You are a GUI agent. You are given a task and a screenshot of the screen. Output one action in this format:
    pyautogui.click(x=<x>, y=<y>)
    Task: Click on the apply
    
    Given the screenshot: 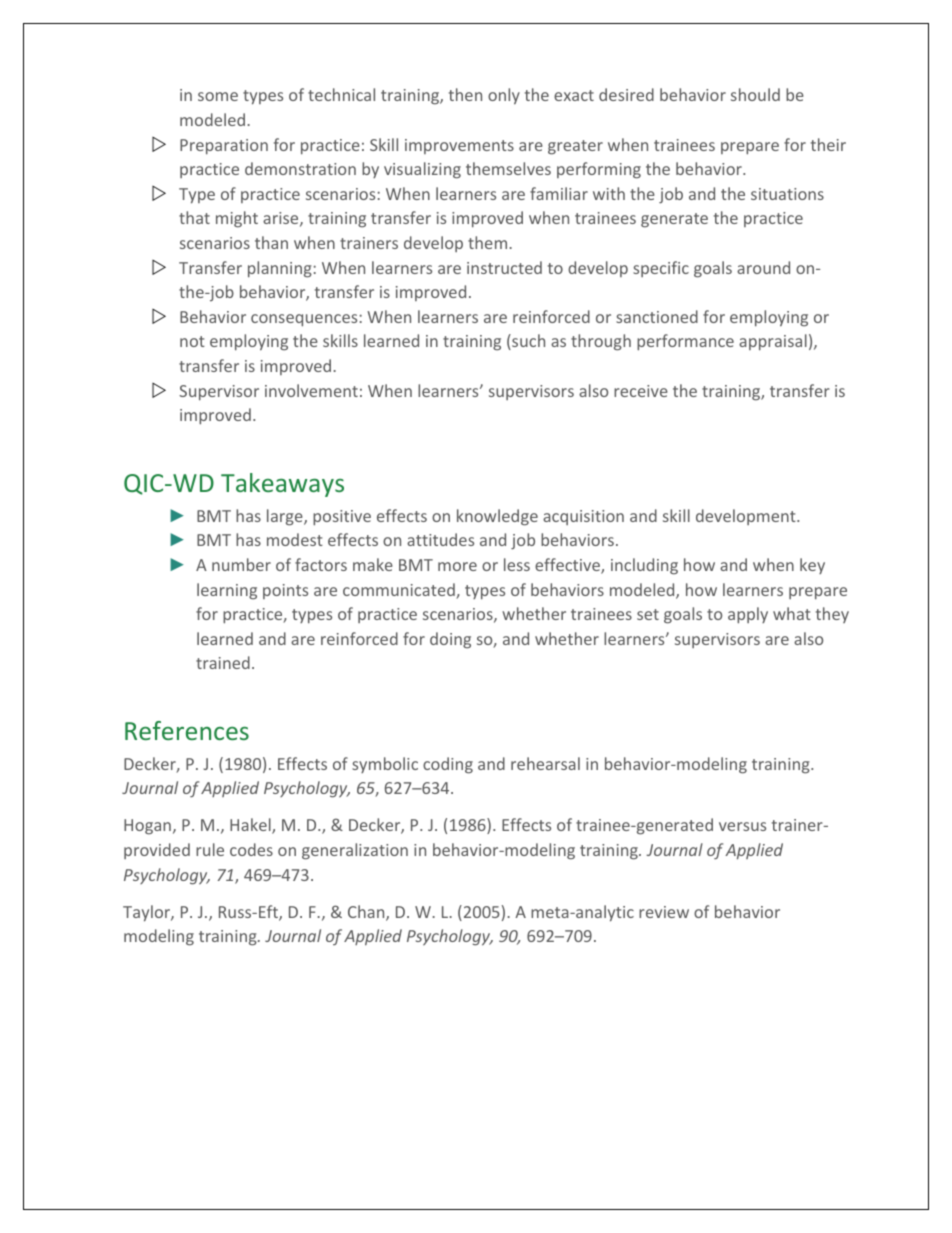 What is the action you would take?
    pyautogui.click(x=748, y=615)
